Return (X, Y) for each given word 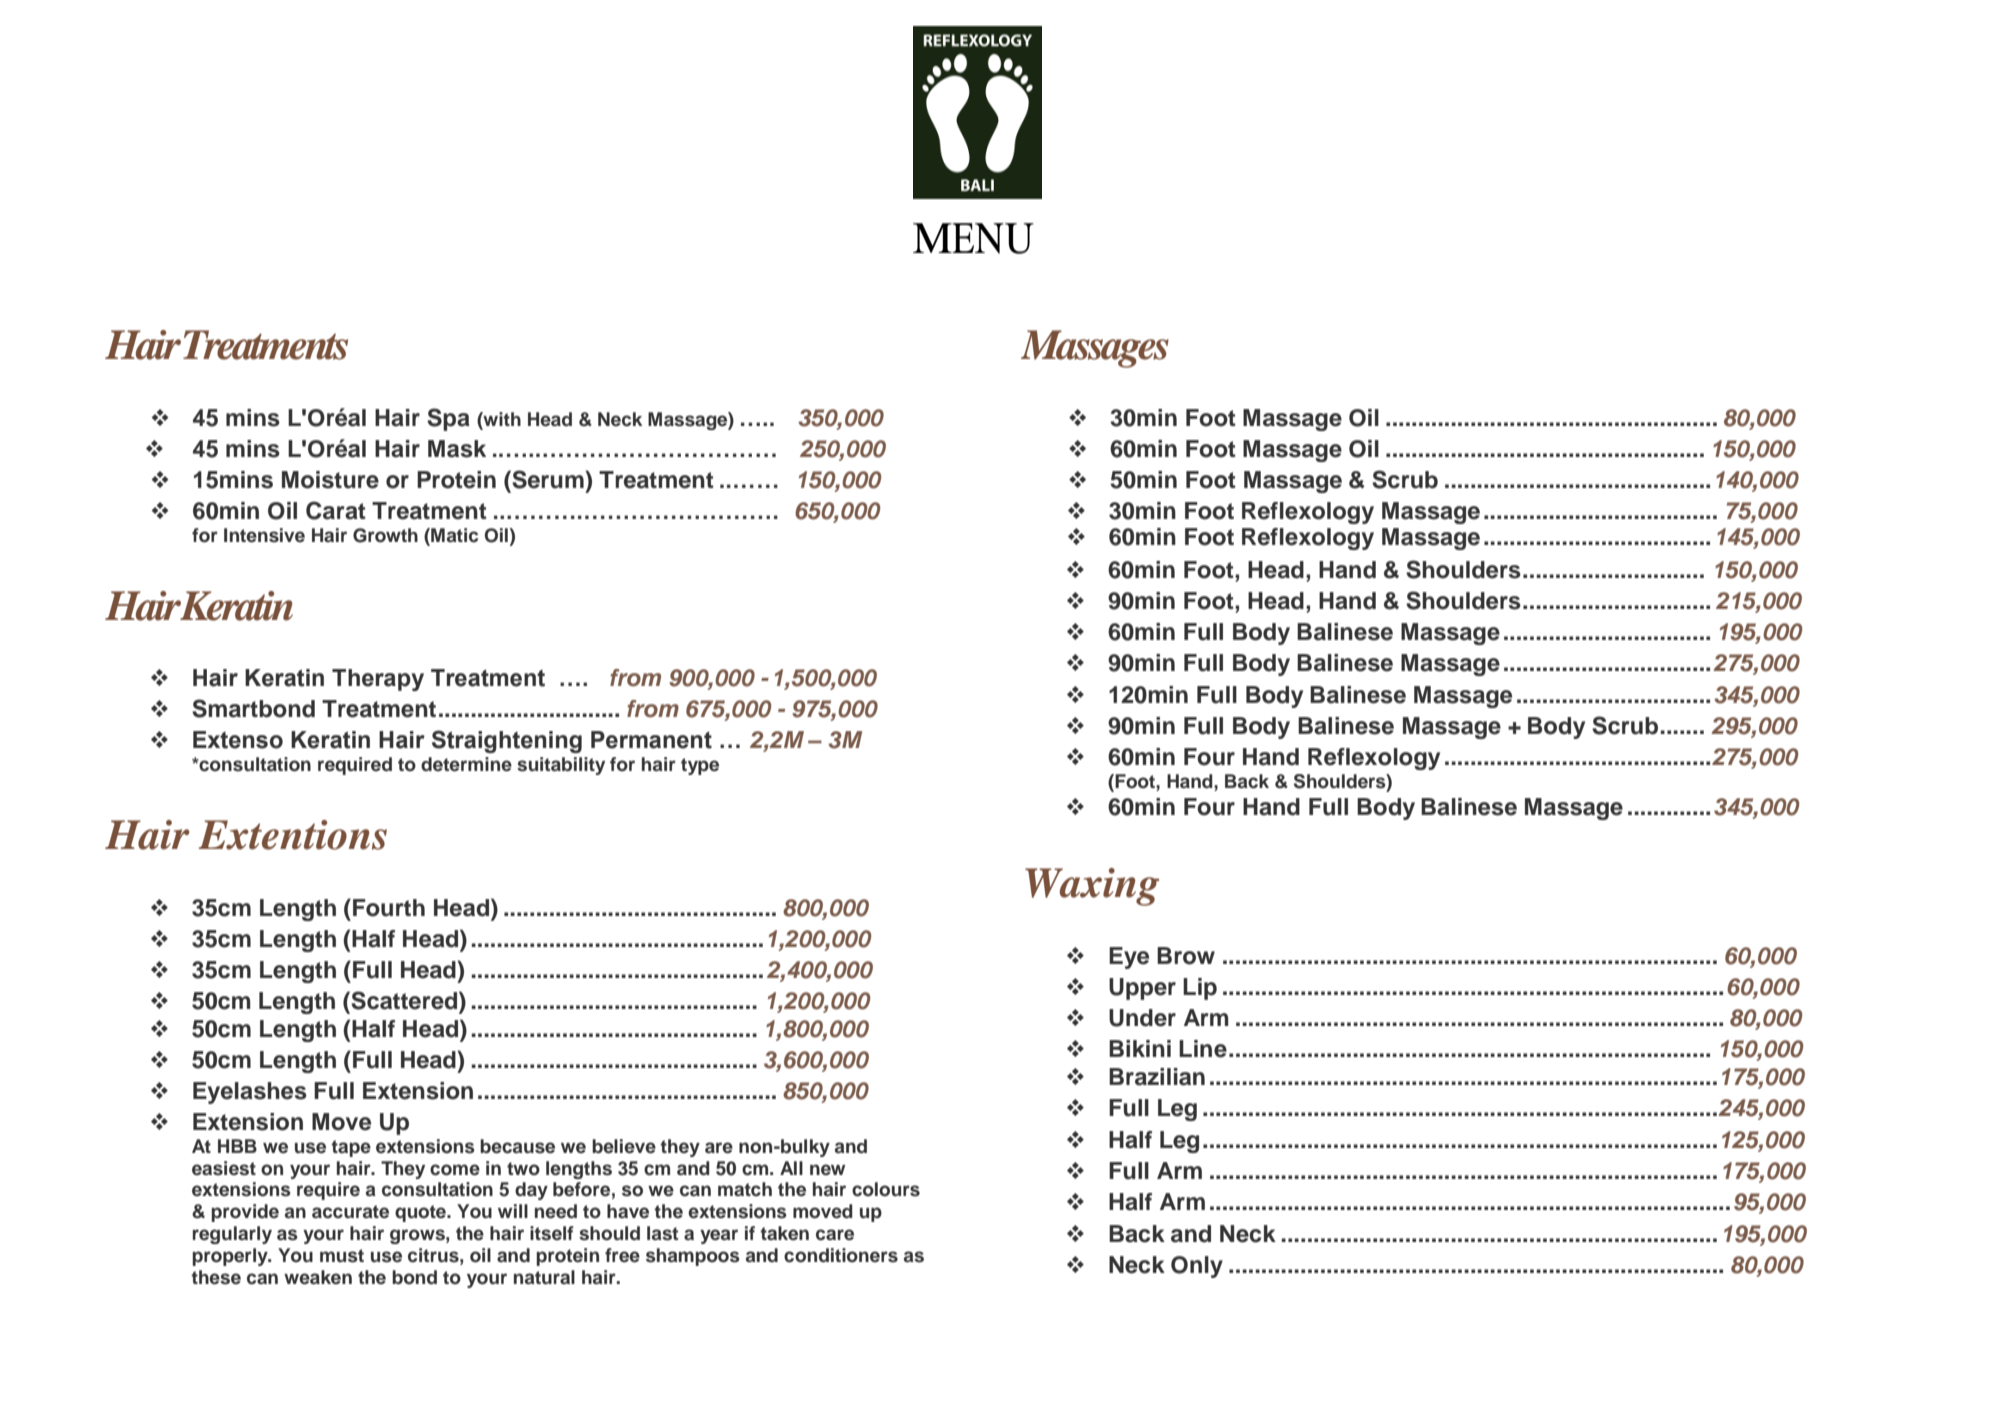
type (700, 766)
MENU (973, 238)
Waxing (1092, 887)
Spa (448, 419)
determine (466, 764)
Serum (548, 479)
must (342, 1256)
